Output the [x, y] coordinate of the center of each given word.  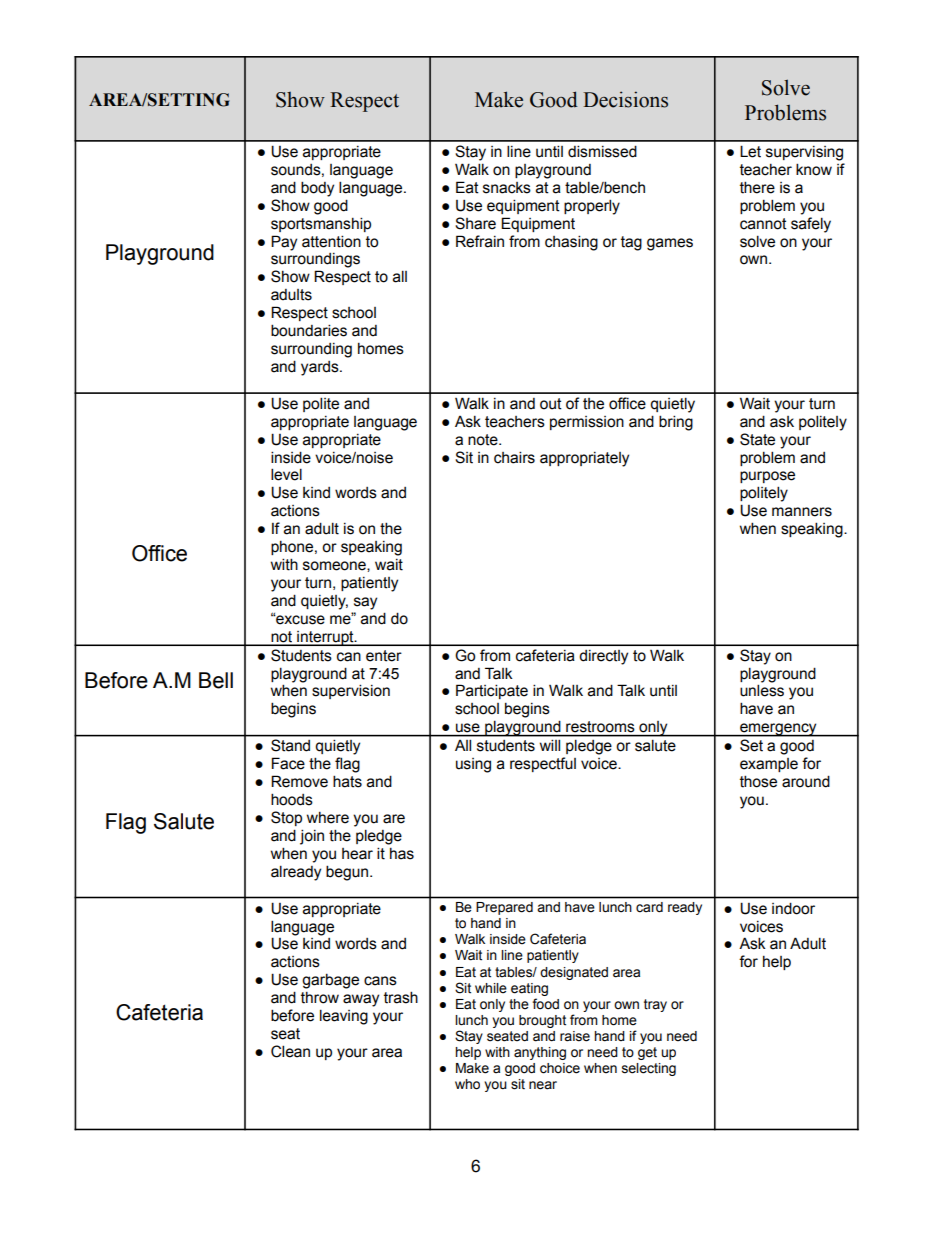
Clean [290, 1051]
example [769, 765]
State [757, 439]
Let [750, 151]
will [550, 745]
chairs [514, 457]
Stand [290, 745]
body [317, 189]
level [286, 474]
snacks [507, 188]
